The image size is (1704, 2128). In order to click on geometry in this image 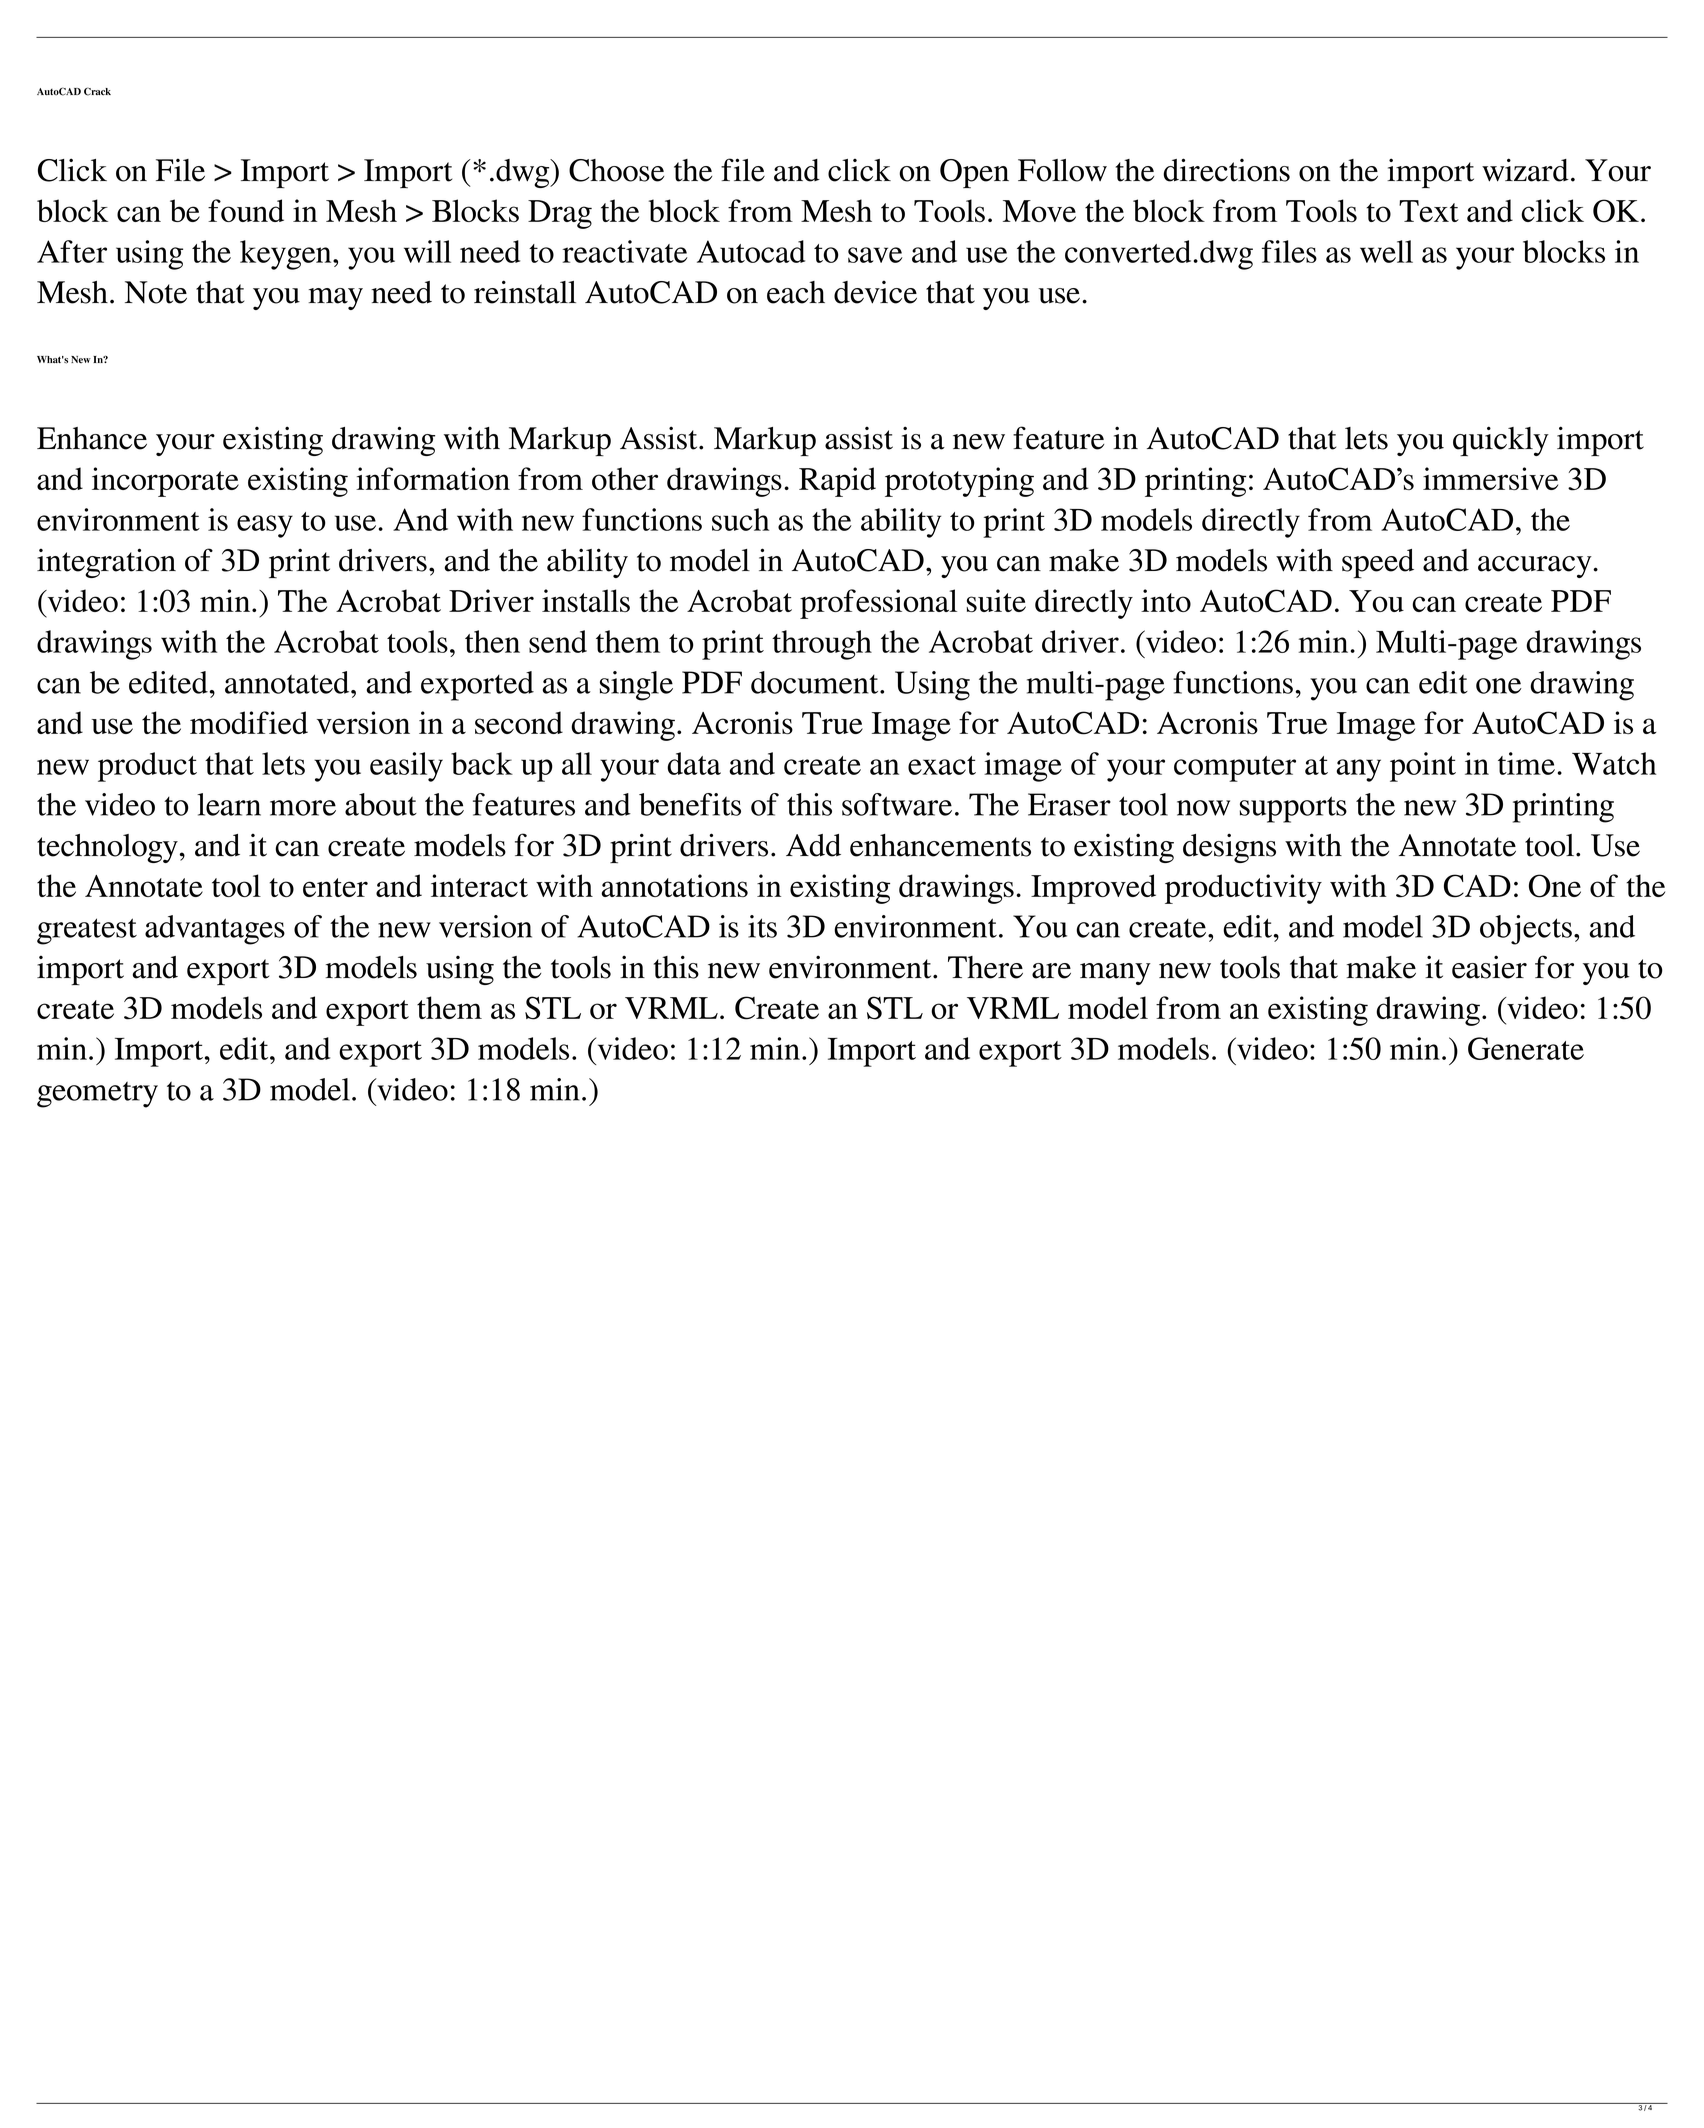, I will do `click(97, 1094)`.
